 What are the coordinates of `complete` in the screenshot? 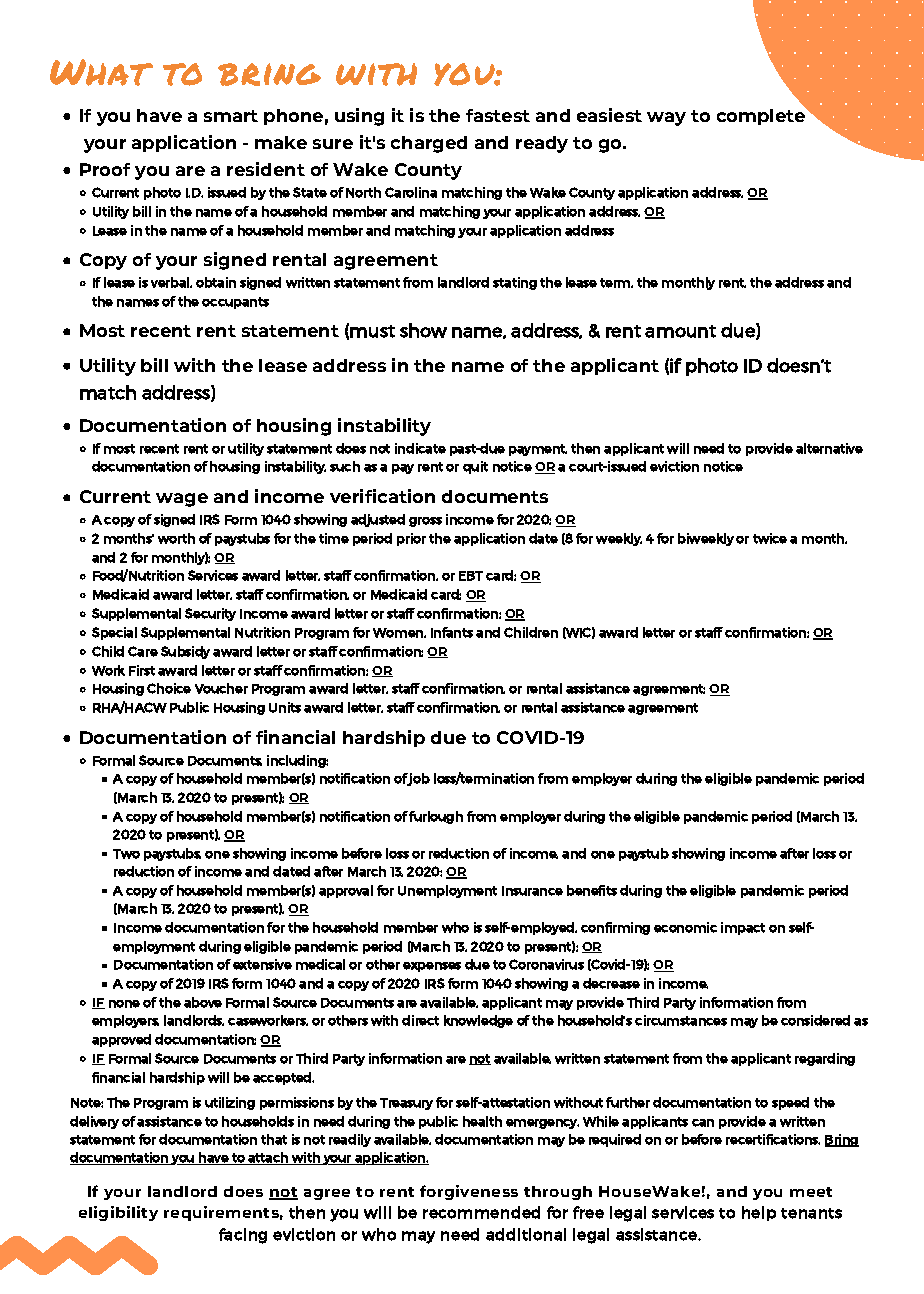 It's located at (762, 116).
